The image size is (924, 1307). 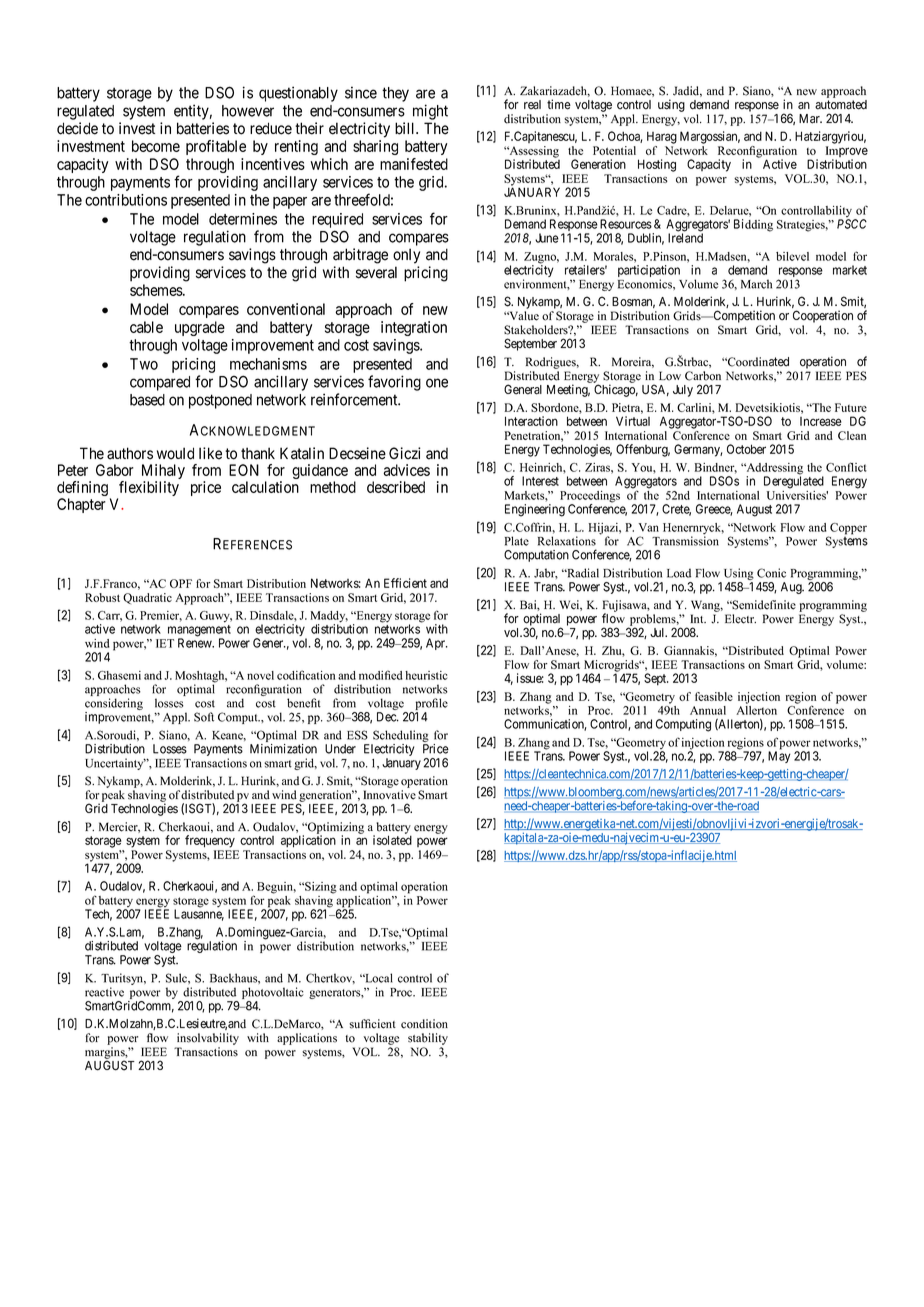 What do you see at coordinates (115, 764) in the document?
I see `Uncertainty` at bounding box center [115, 764].
